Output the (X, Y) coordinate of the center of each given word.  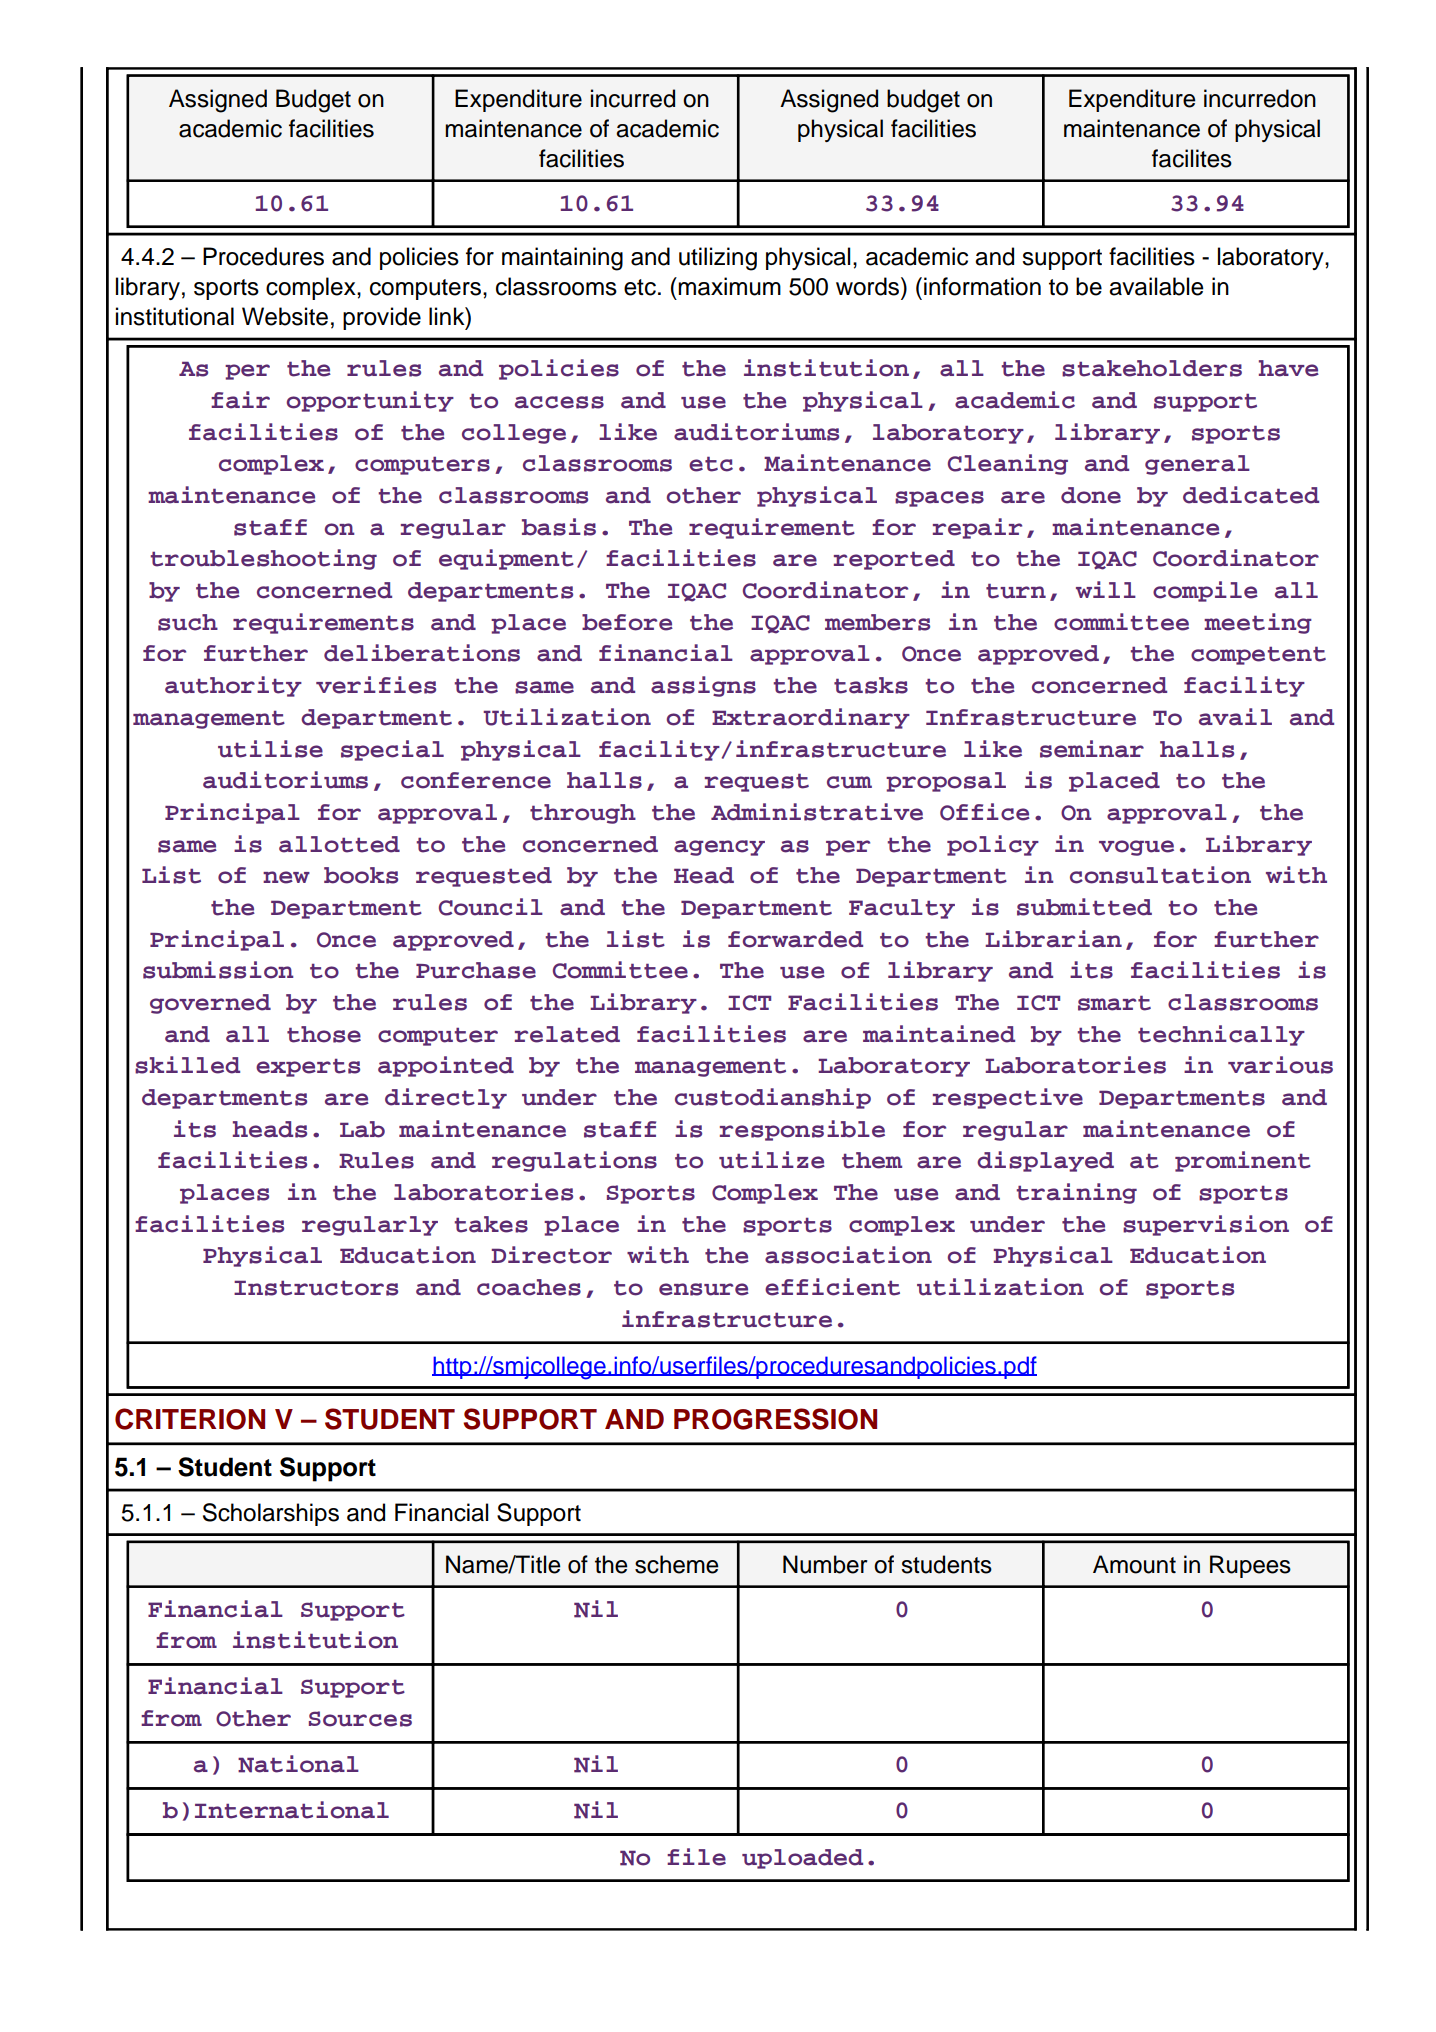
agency (719, 848)
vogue (1136, 848)
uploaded (802, 1859)
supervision (1206, 1225)
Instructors (316, 1288)
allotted (339, 844)
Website (285, 316)
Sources (360, 1719)
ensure (704, 1289)
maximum (729, 286)
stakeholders (1152, 368)
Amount (1134, 1564)
